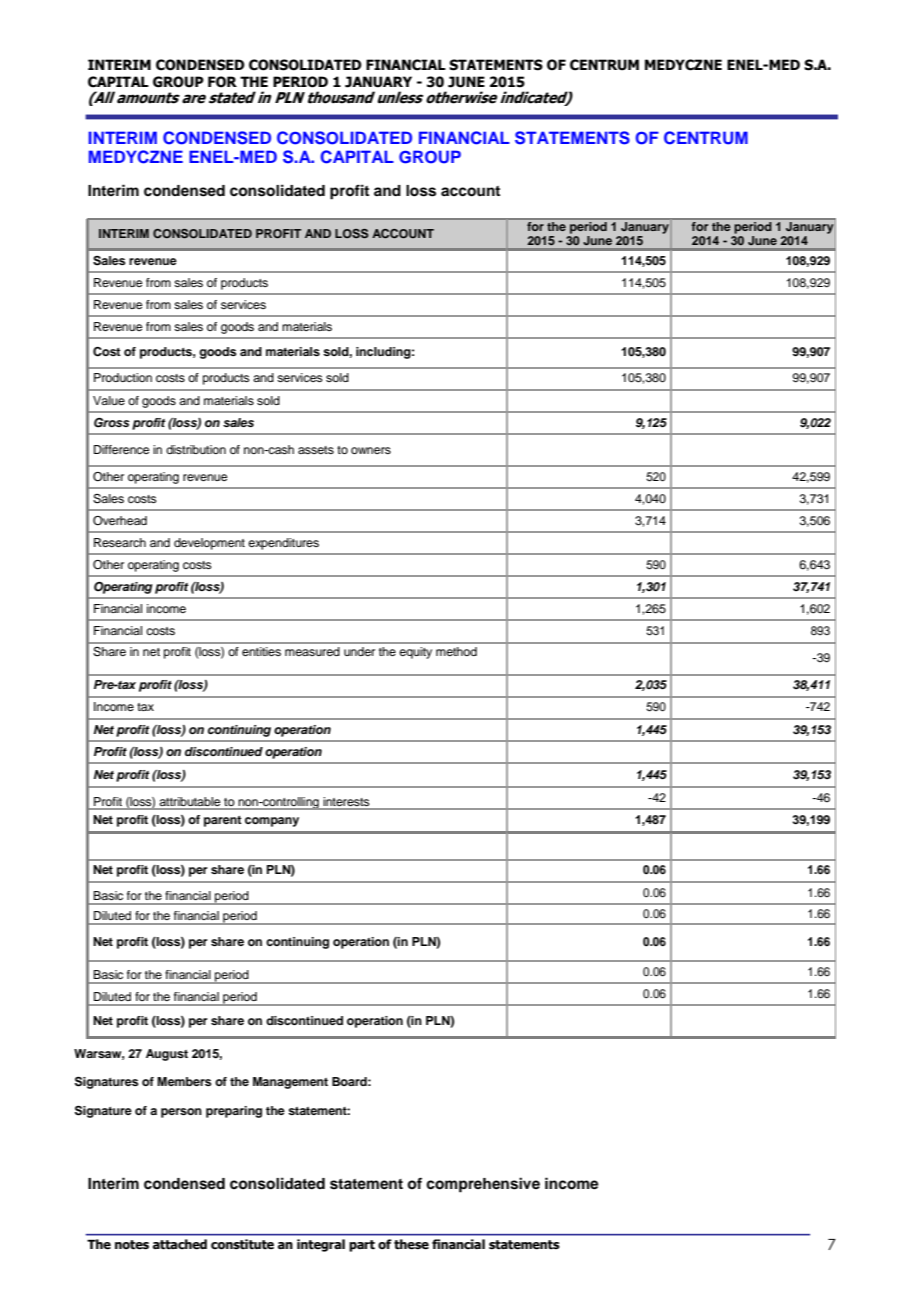 This page has height=1307, width=924. What do you see at coordinates (132, 1245) in the page?
I see `notes` at bounding box center [132, 1245].
